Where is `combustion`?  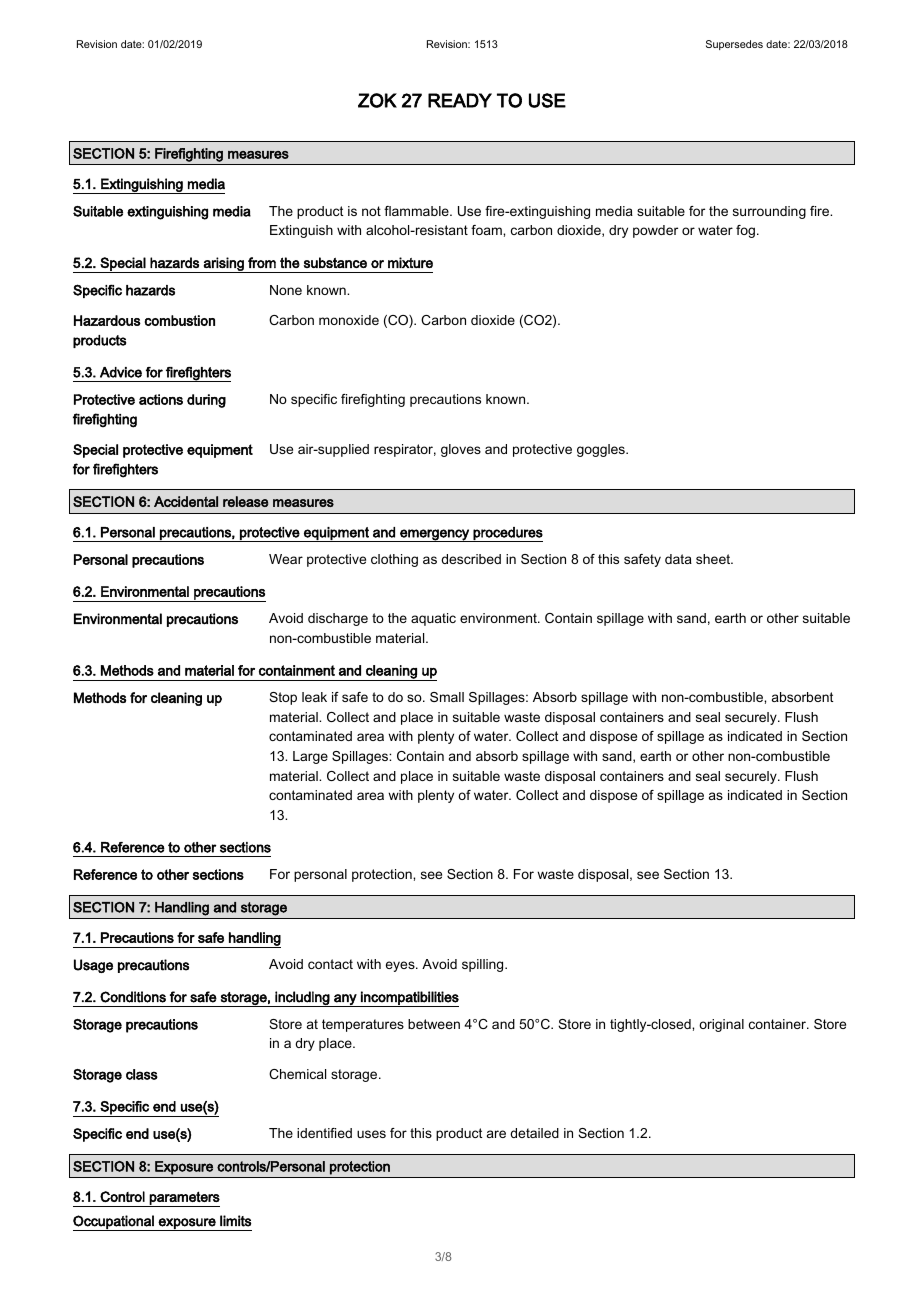 combustion is located at coordinates (180, 320).
